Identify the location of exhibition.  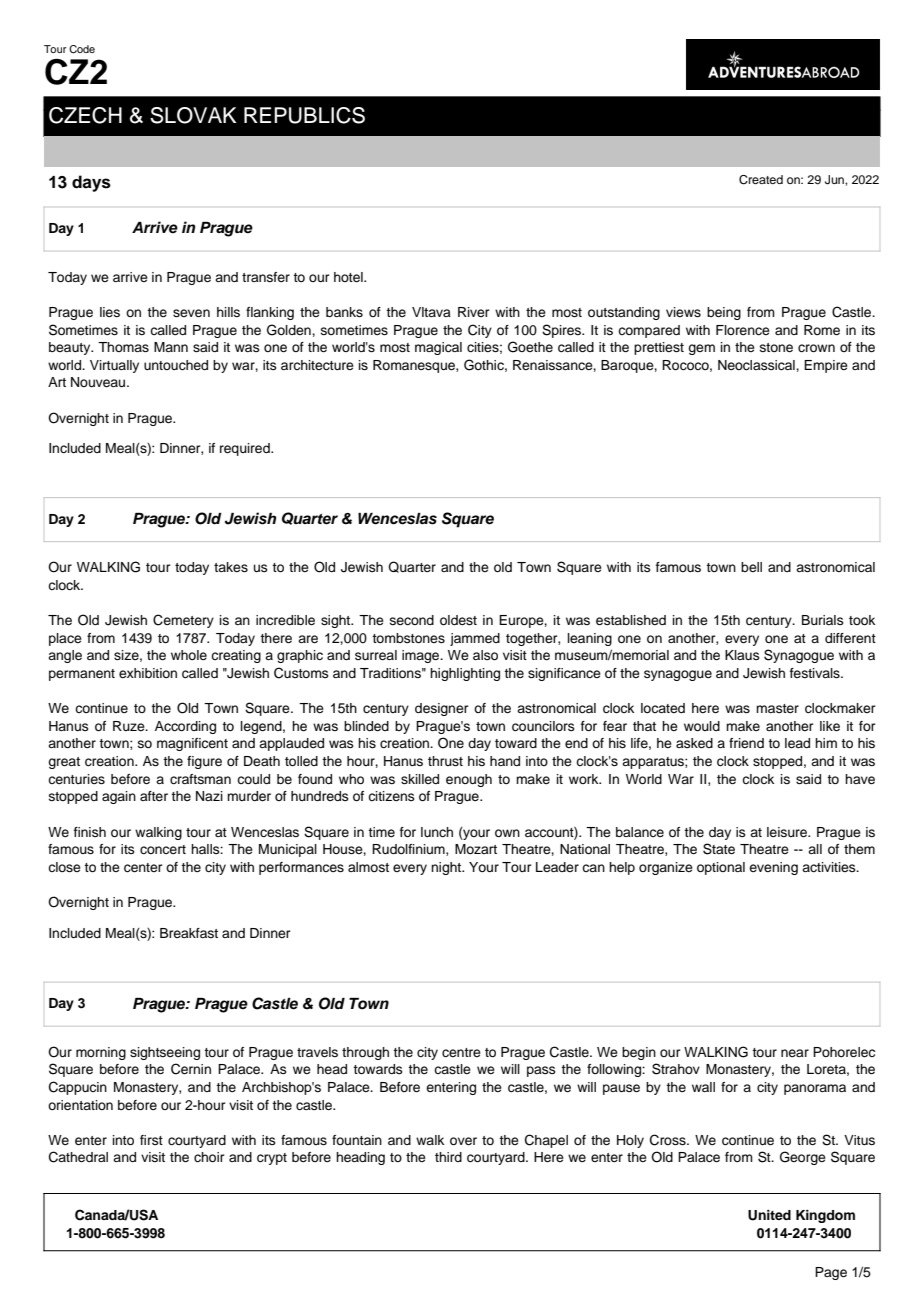
(148, 673).
